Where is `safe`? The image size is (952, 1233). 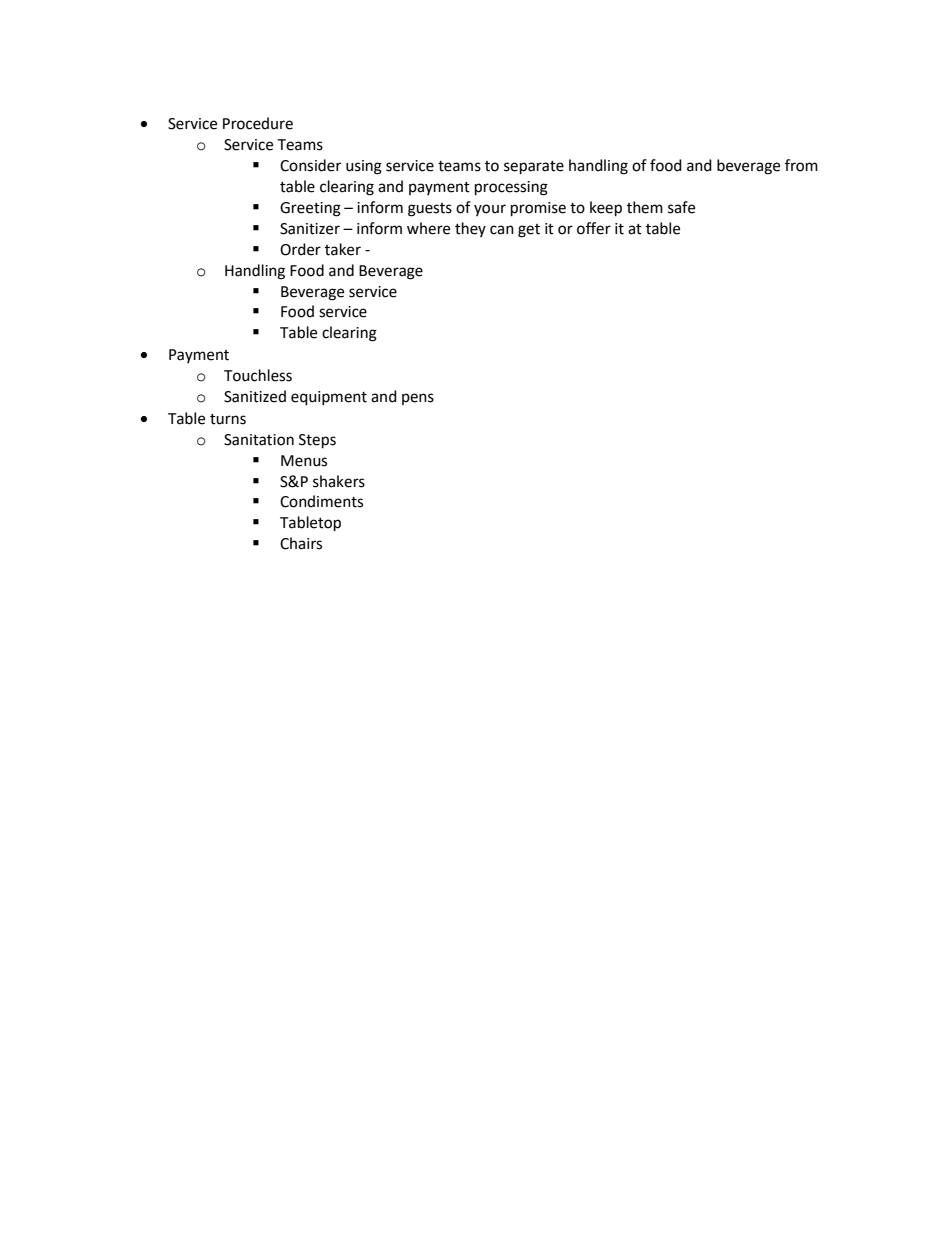
safe is located at coordinates (681, 207).
